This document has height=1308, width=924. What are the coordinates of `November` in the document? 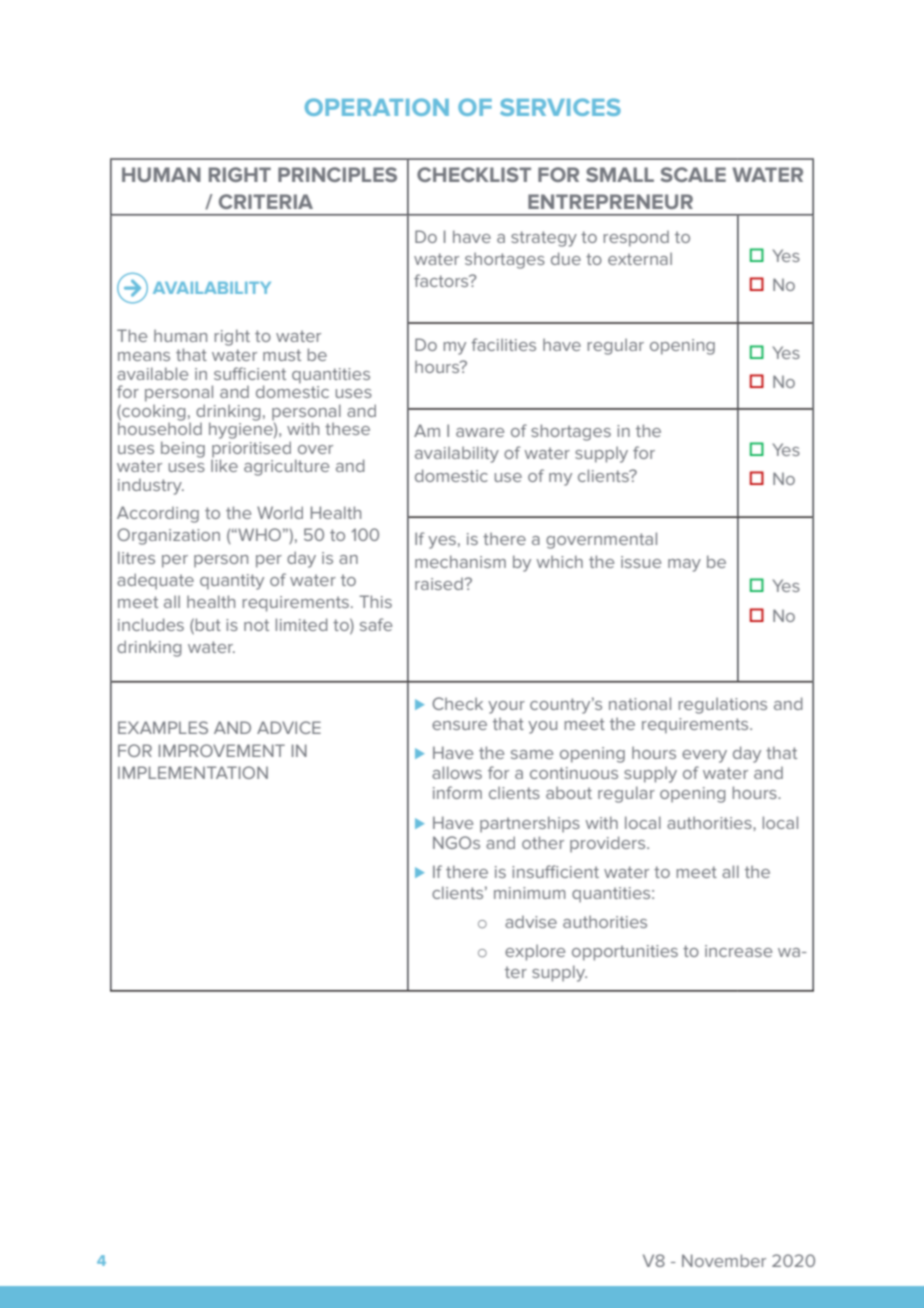 It's located at (724, 1260).
